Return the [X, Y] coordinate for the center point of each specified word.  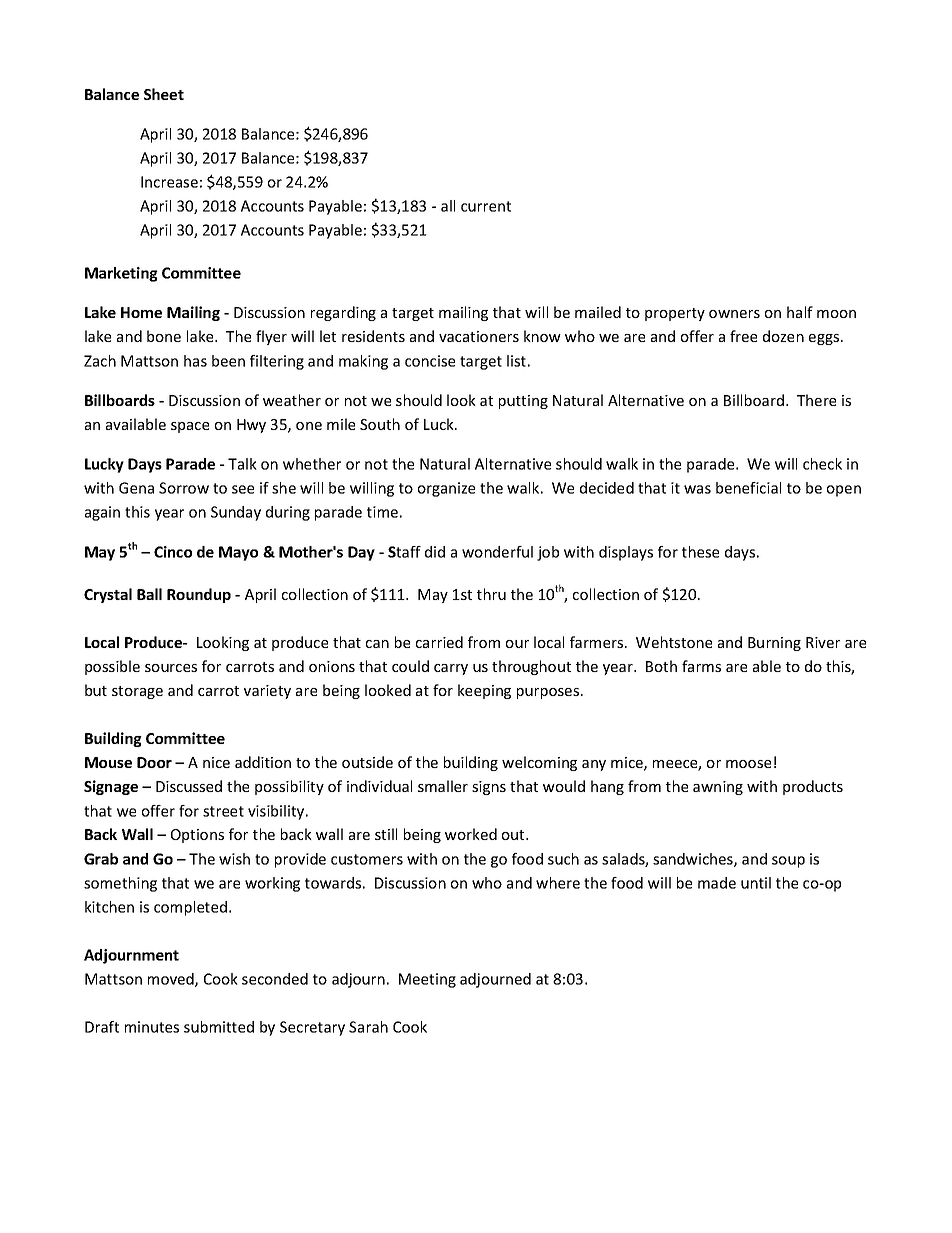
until [756, 883]
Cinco [173, 552]
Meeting [427, 980]
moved [172, 980]
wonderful [497, 552]
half [800, 312]
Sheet [164, 94]
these [700, 552]
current [486, 206]
